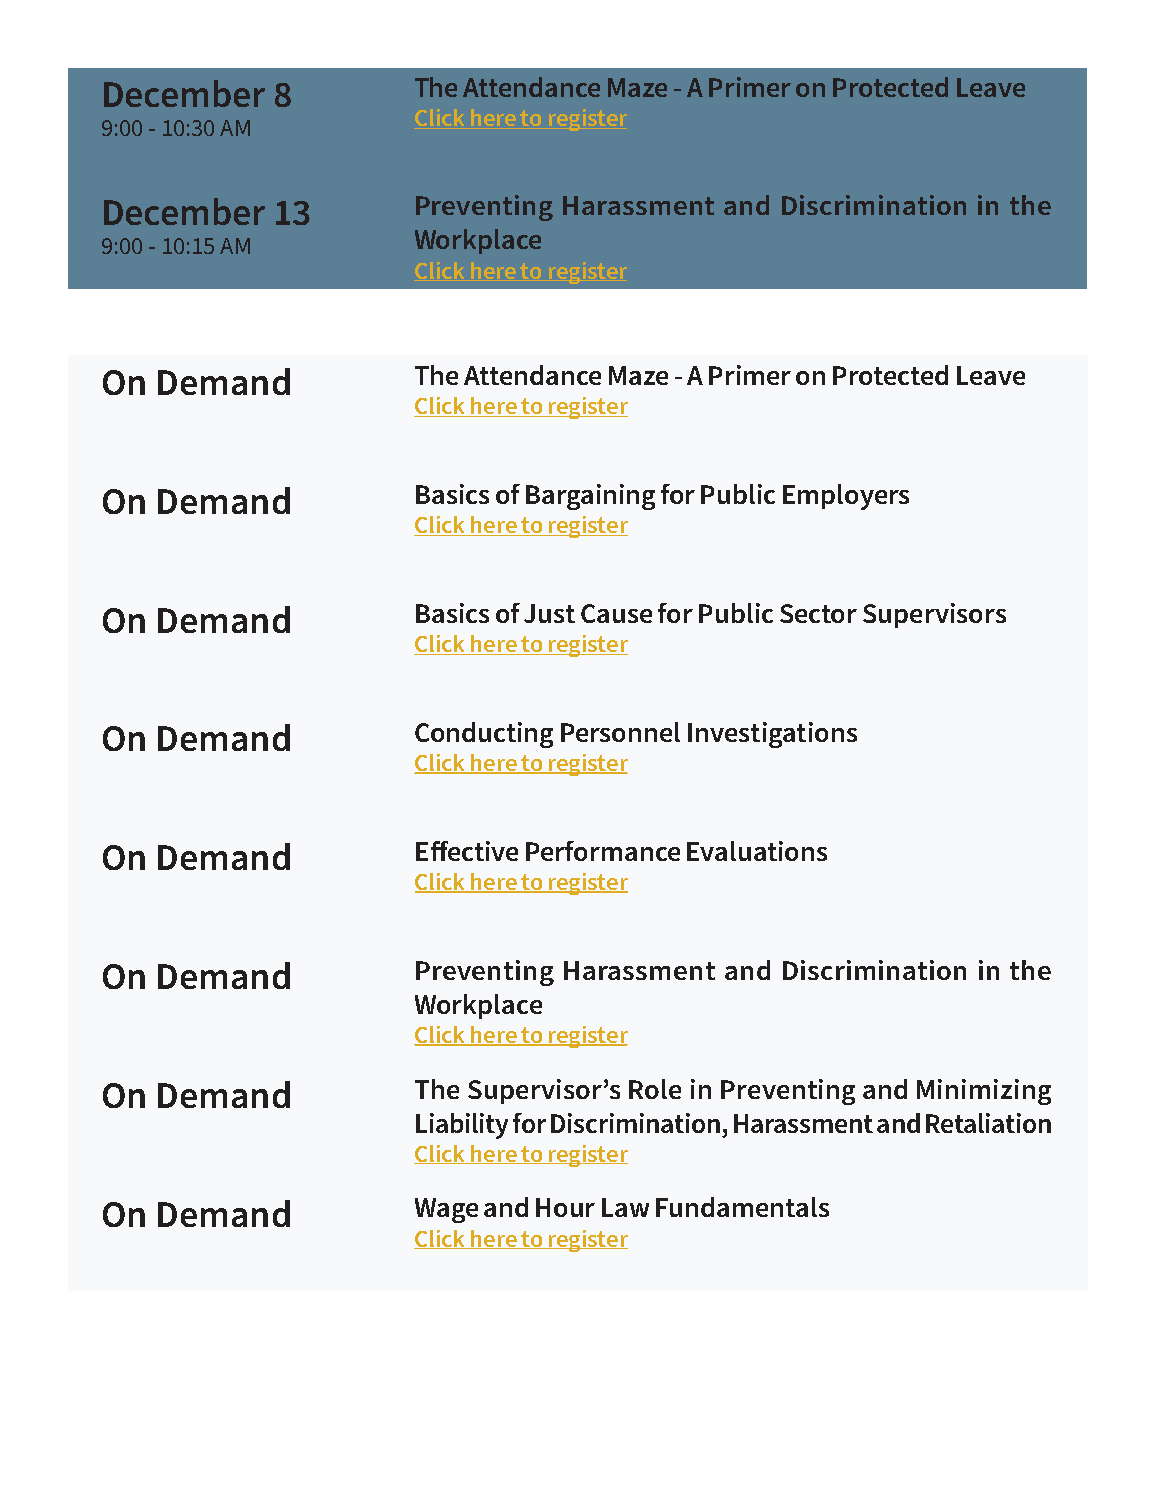  I want to click on Hour, so click(565, 1207).
